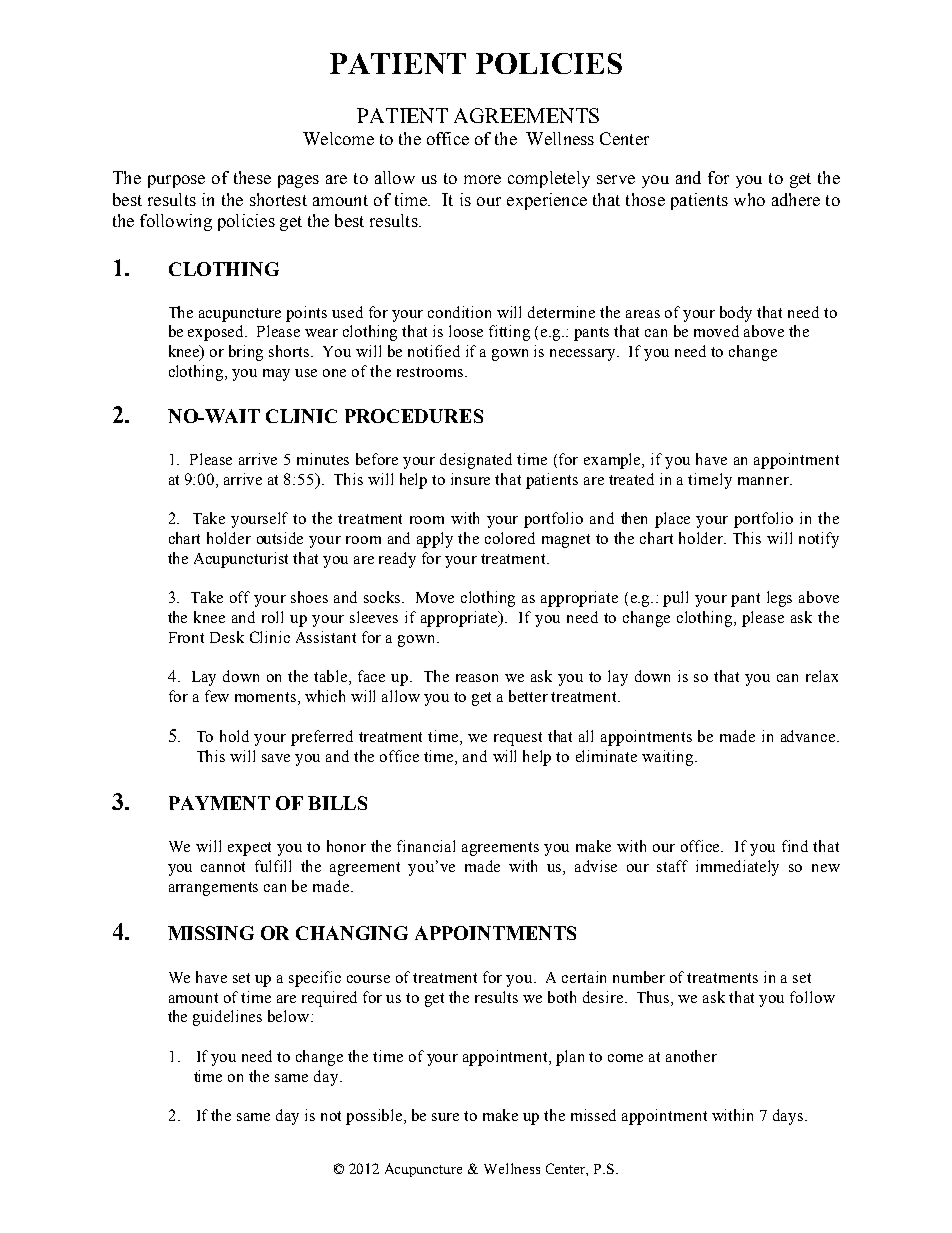 This screenshot has width=952, height=1233. What do you see at coordinates (227, 1018) in the screenshot?
I see `guidelines` at bounding box center [227, 1018].
